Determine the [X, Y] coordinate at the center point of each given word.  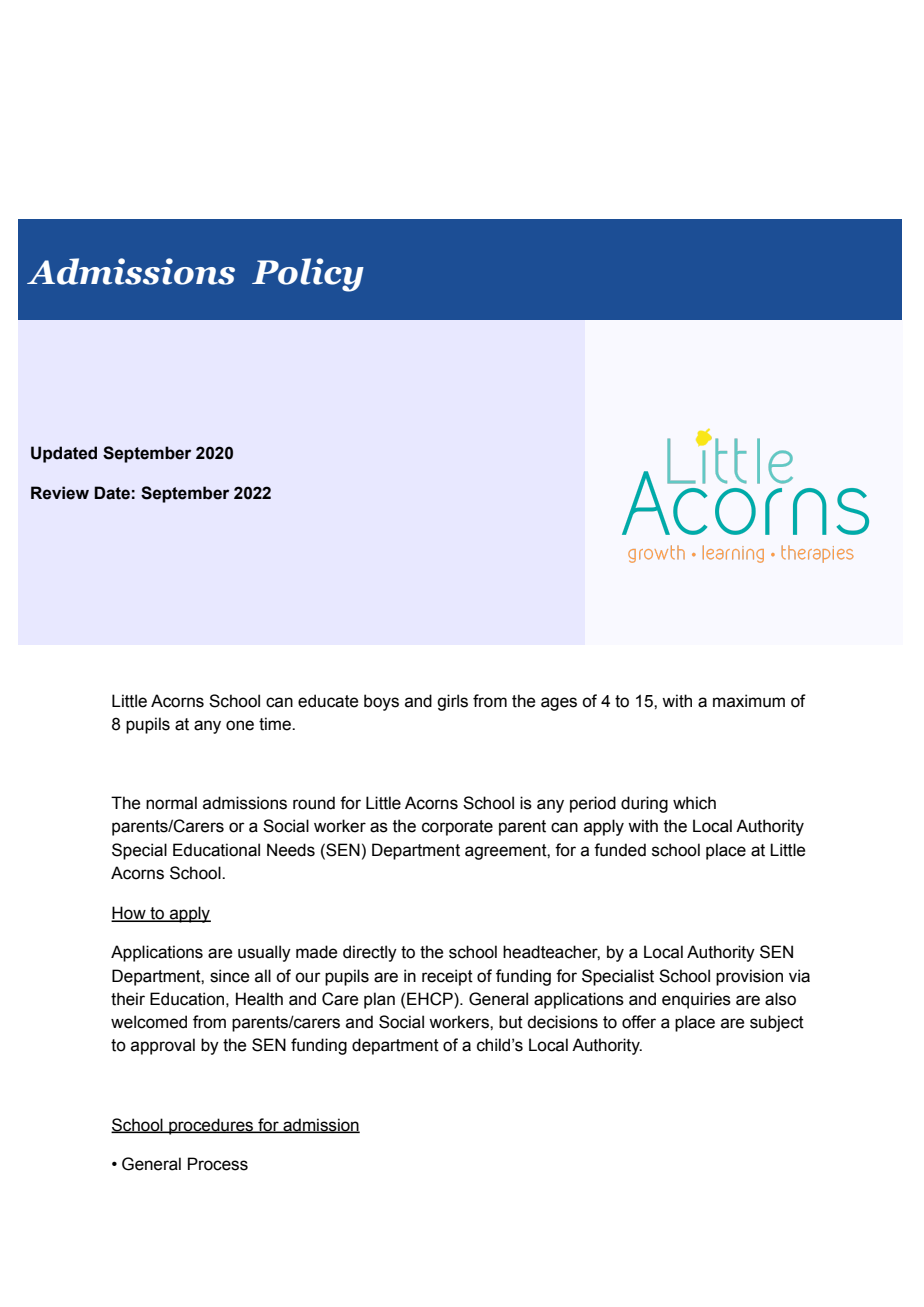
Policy [308, 275]
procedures [211, 1126]
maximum [749, 701]
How [129, 913]
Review [60, 493]
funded [620, 850]
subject [777, 1023]
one [240, 725]
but [511, 1022]
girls [452, 702]
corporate [457, 828]
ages [559, 704]
